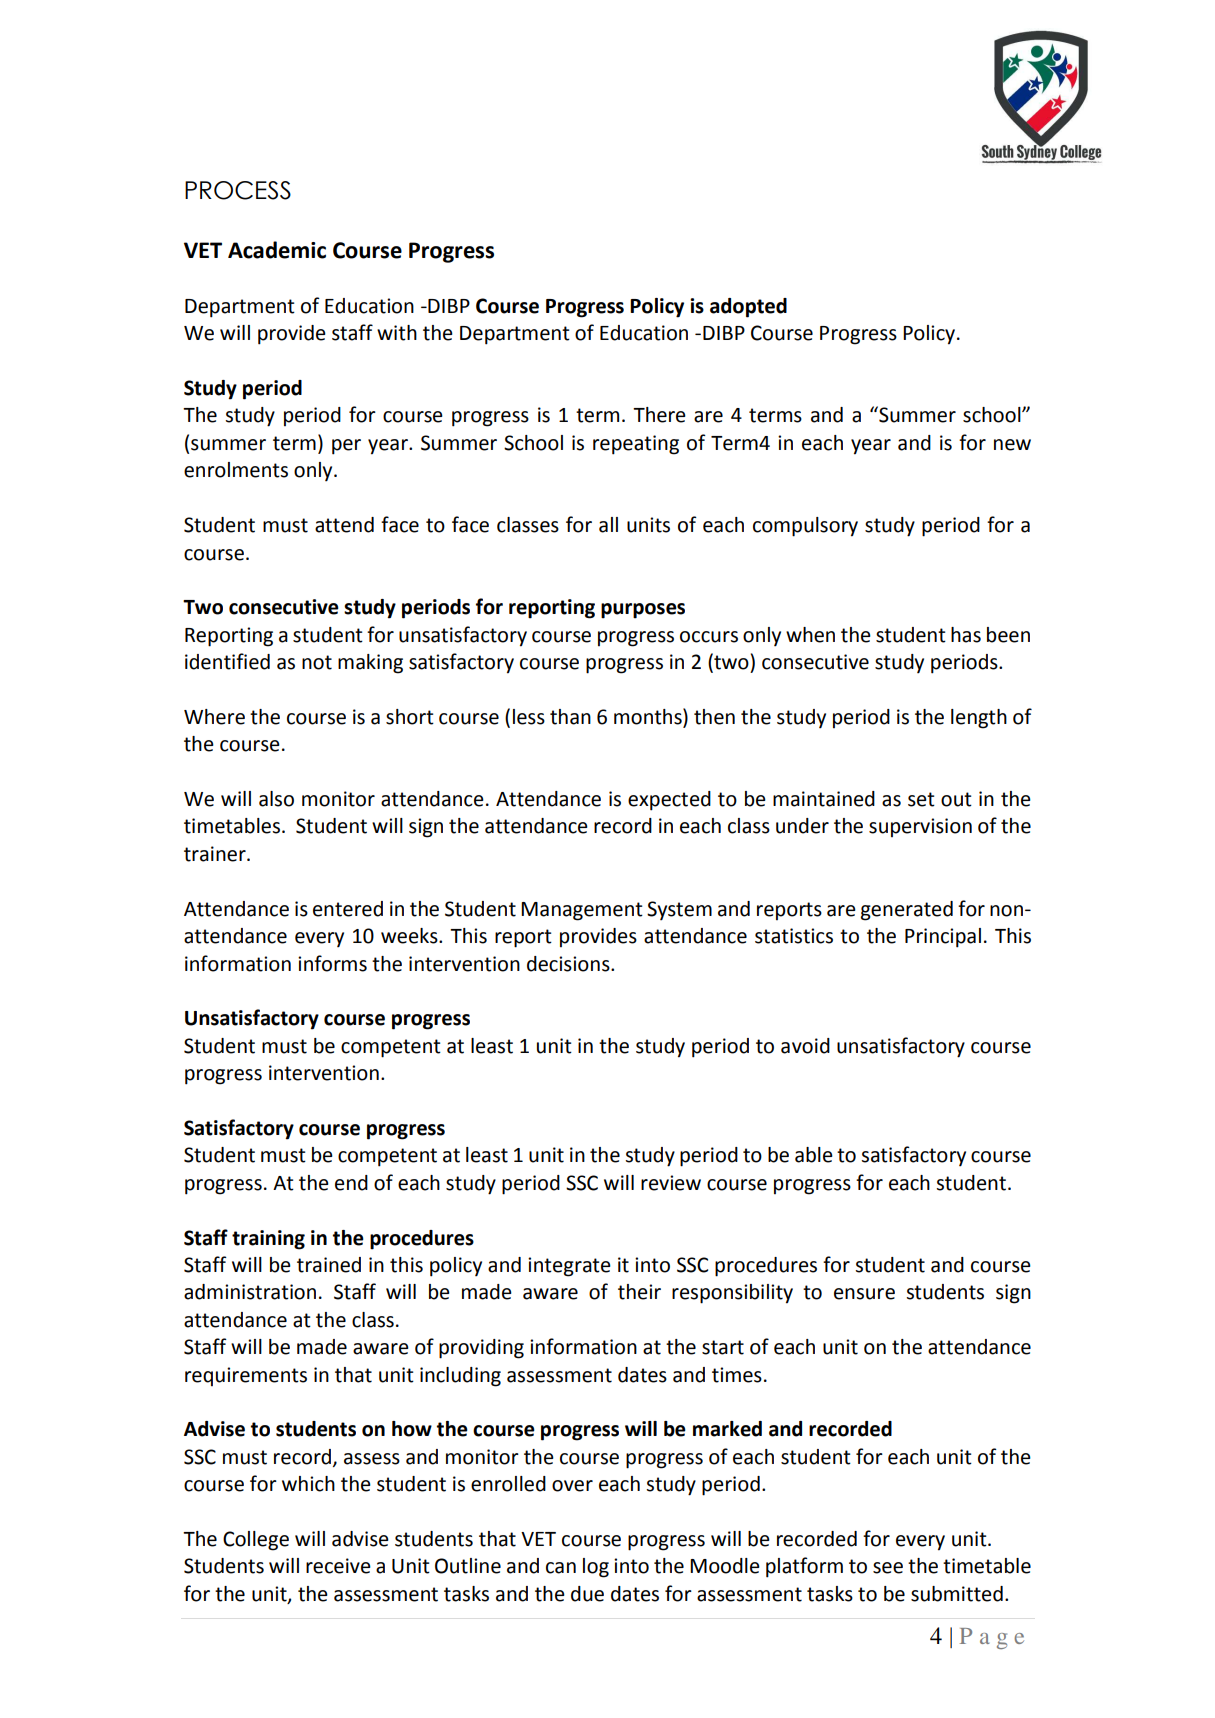  Describe the element at coordinates (596, 1568) in the image. I see `log` at that location.
